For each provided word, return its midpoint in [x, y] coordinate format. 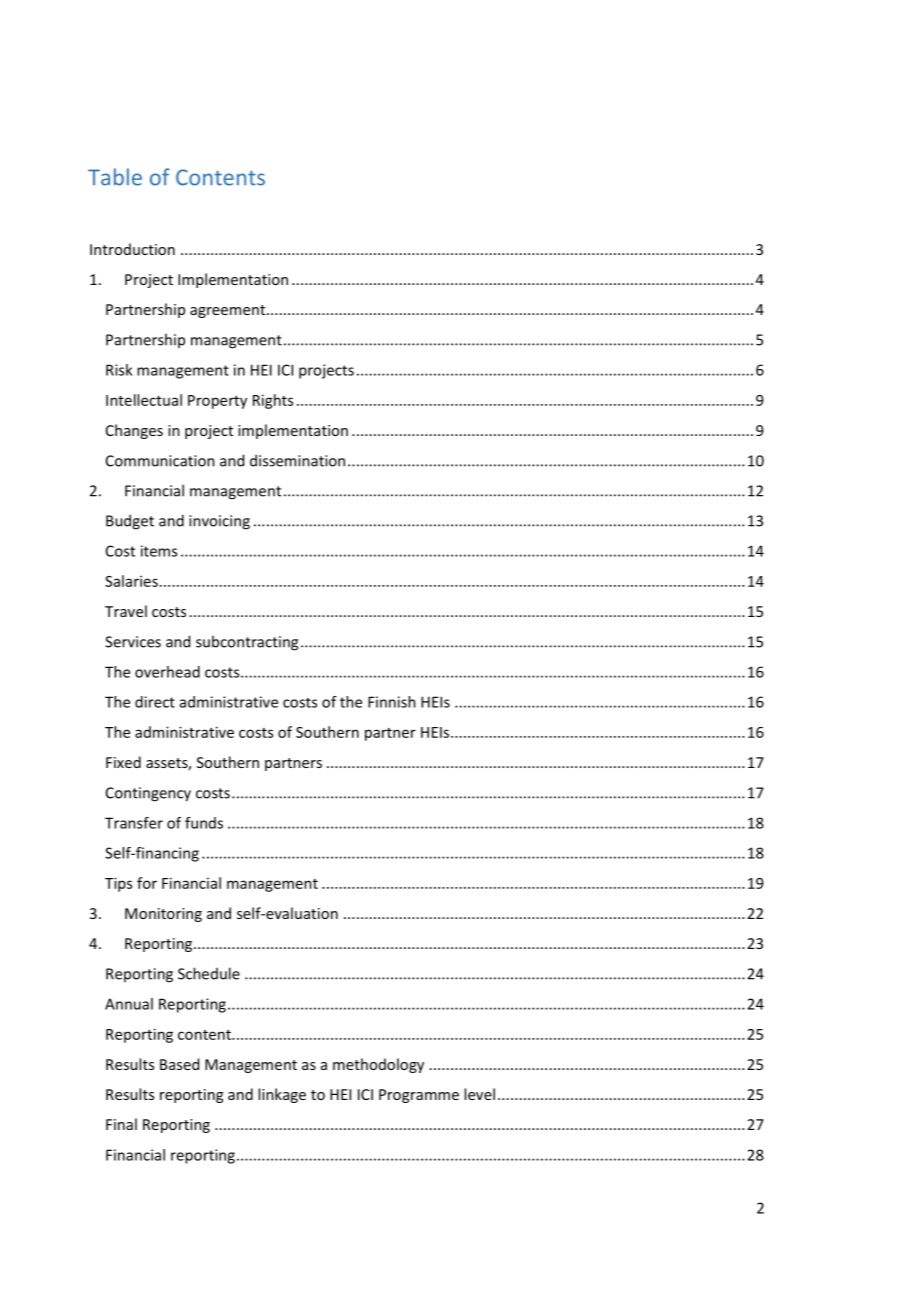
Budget [130, 522]
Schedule [209, 973]
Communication [160, 461]
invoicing [219, 522]
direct [155, 702]
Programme [419, 1096]
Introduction [132, 249]
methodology [378, 1065]
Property [217, 402]
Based [179, 1064]
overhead [167, 672]
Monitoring [163, 915]
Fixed [123, 762]
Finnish [392, 702]
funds [204, 823]
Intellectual [144, 400]
